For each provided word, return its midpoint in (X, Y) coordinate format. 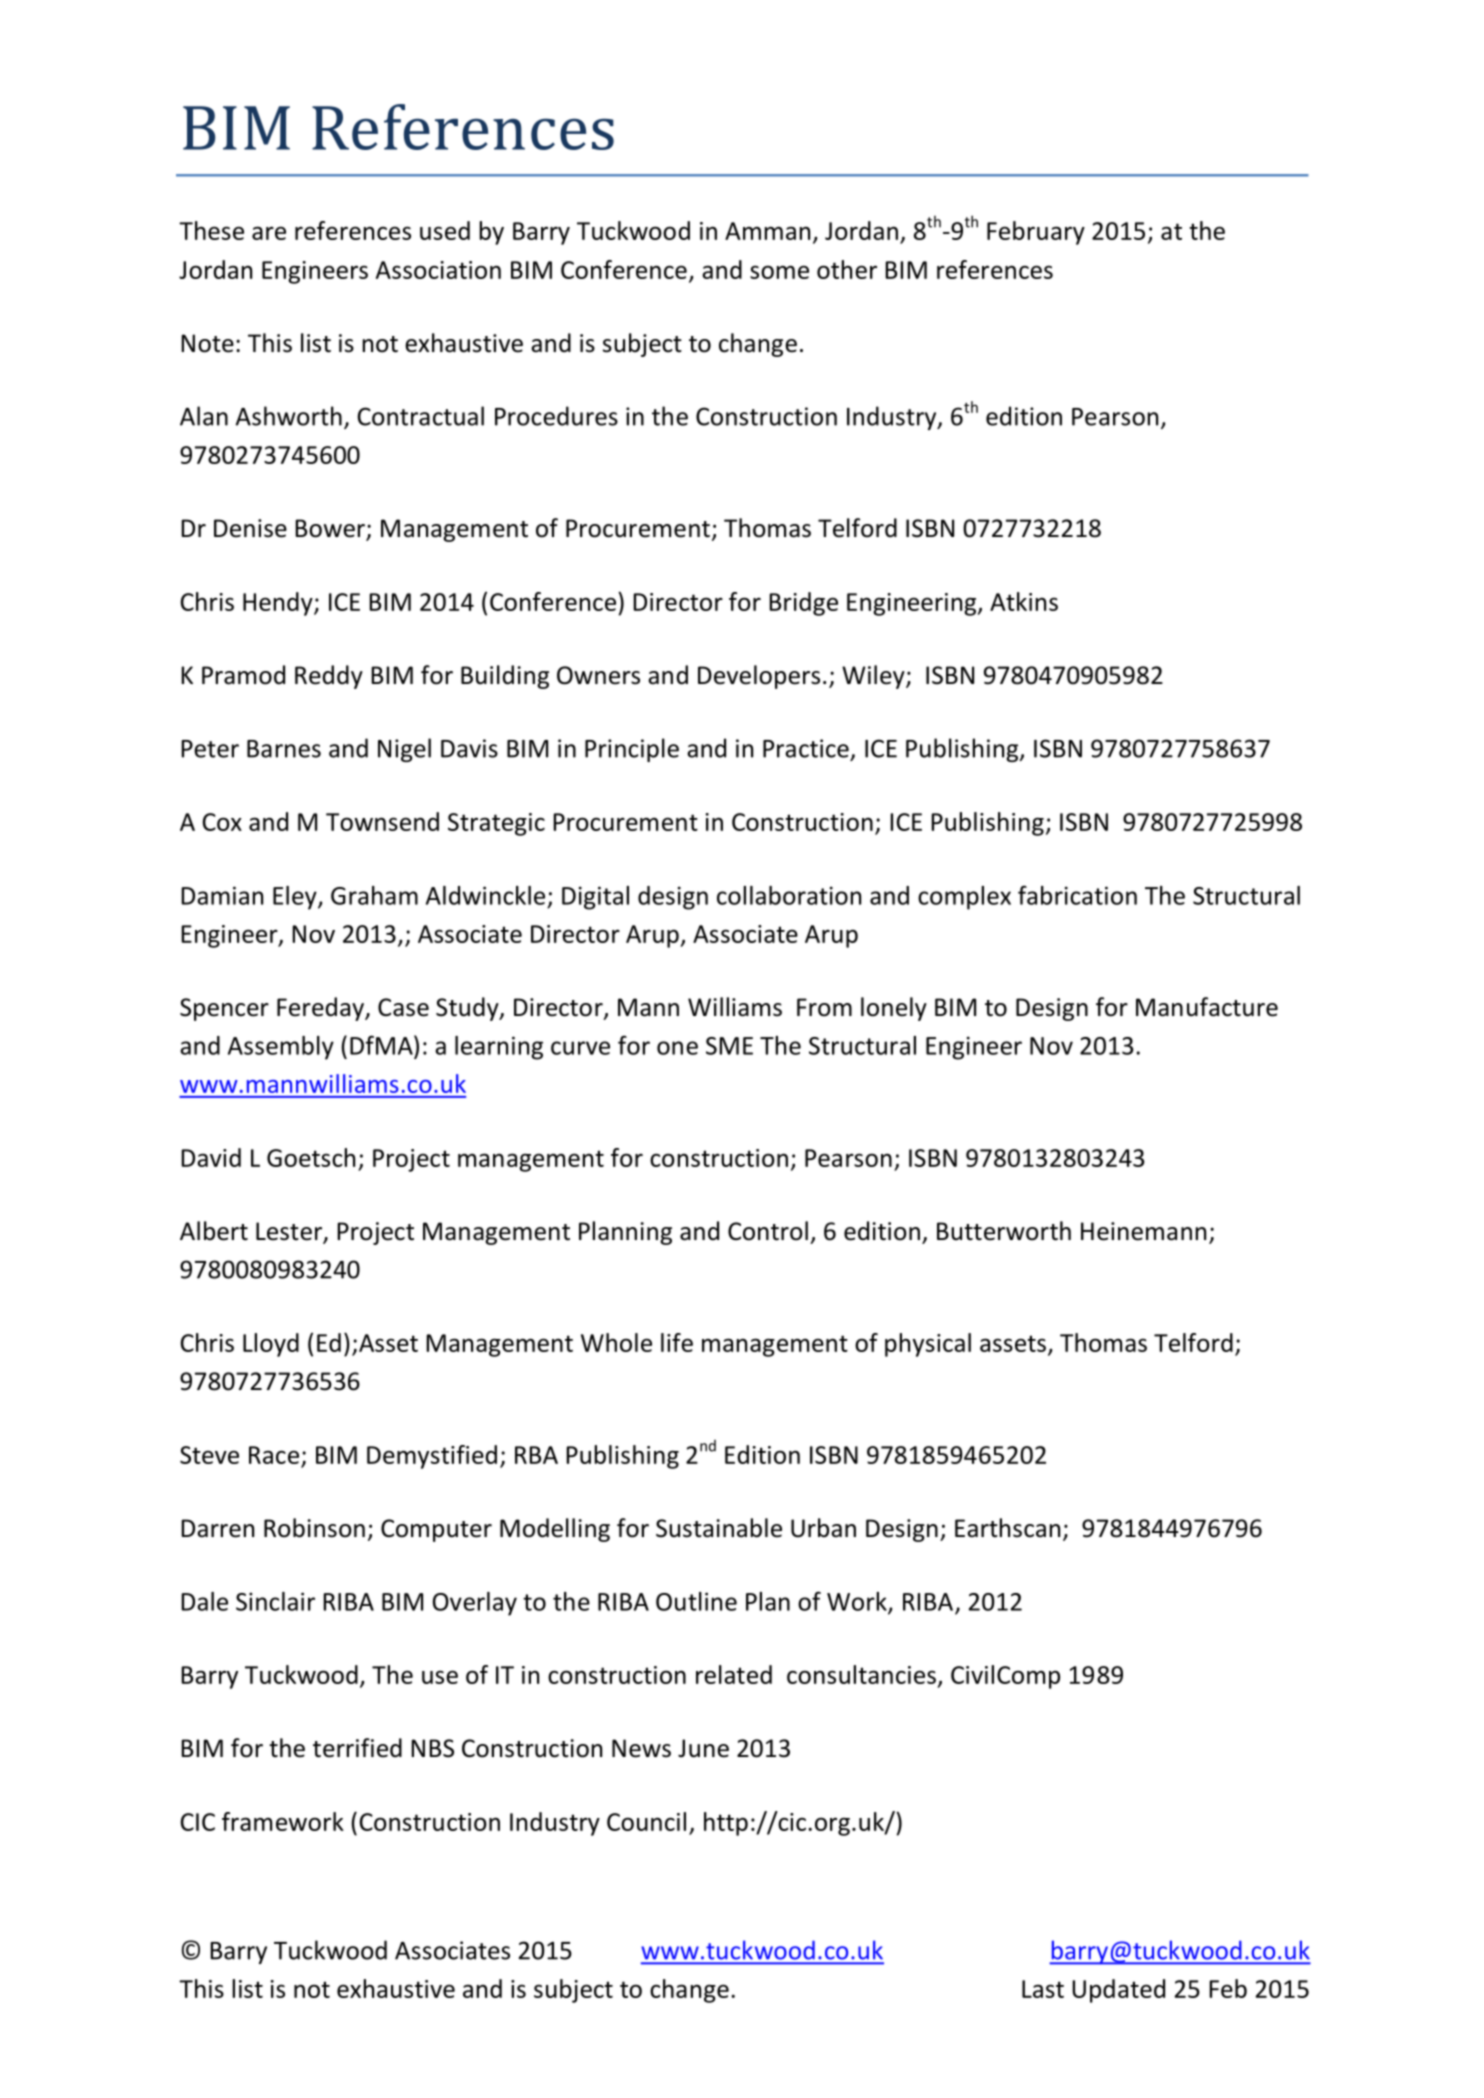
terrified (357, 1748)
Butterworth (1004, 1231)
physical (928, 1345)
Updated (1118, 1991)
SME (729, 1046)
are (269, 233)
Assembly (281, 1048)
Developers (759, 677)
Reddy (329, 677)
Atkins (1024, 601)
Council (646, 1821)
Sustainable (719, 1528)
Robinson (314, 1528)
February (1036, 233)
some (779, 272)
